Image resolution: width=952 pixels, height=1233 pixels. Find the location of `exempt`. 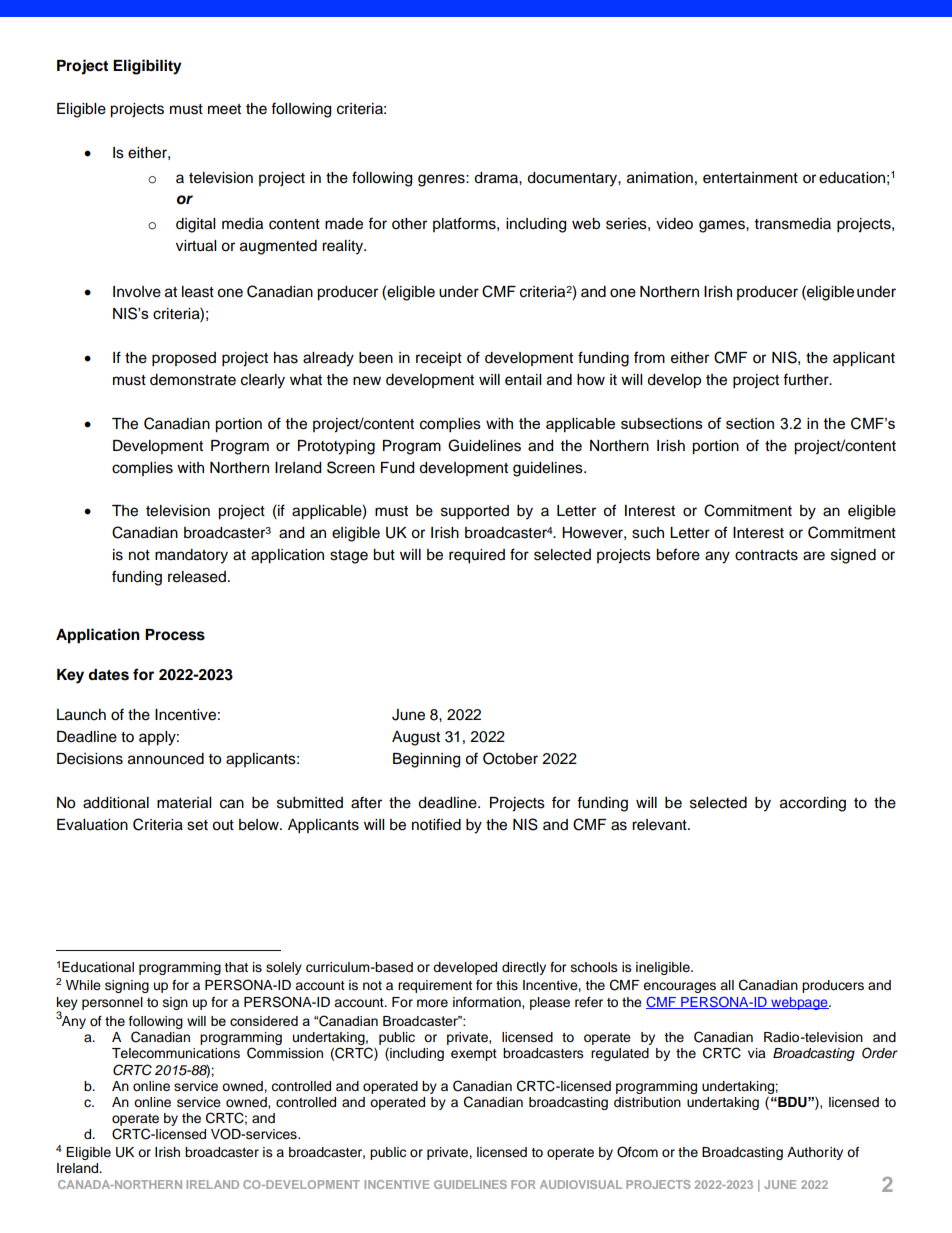

exempt is located at coordinates (474, 1055).
